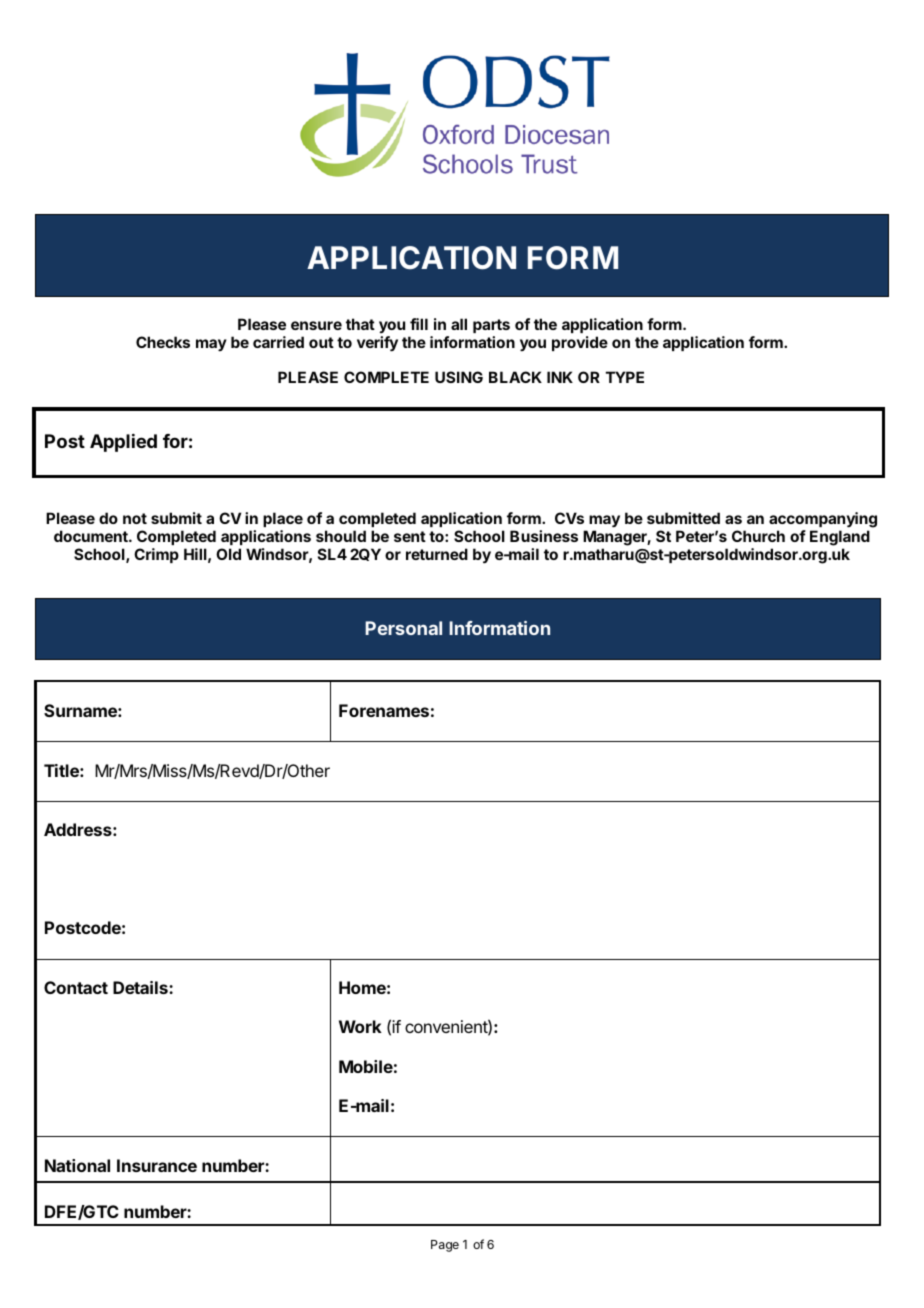 The image size is (924, 1308). Describe the element at coordinates (403, 628) in the screenshot. I see `Personal` at that location.
